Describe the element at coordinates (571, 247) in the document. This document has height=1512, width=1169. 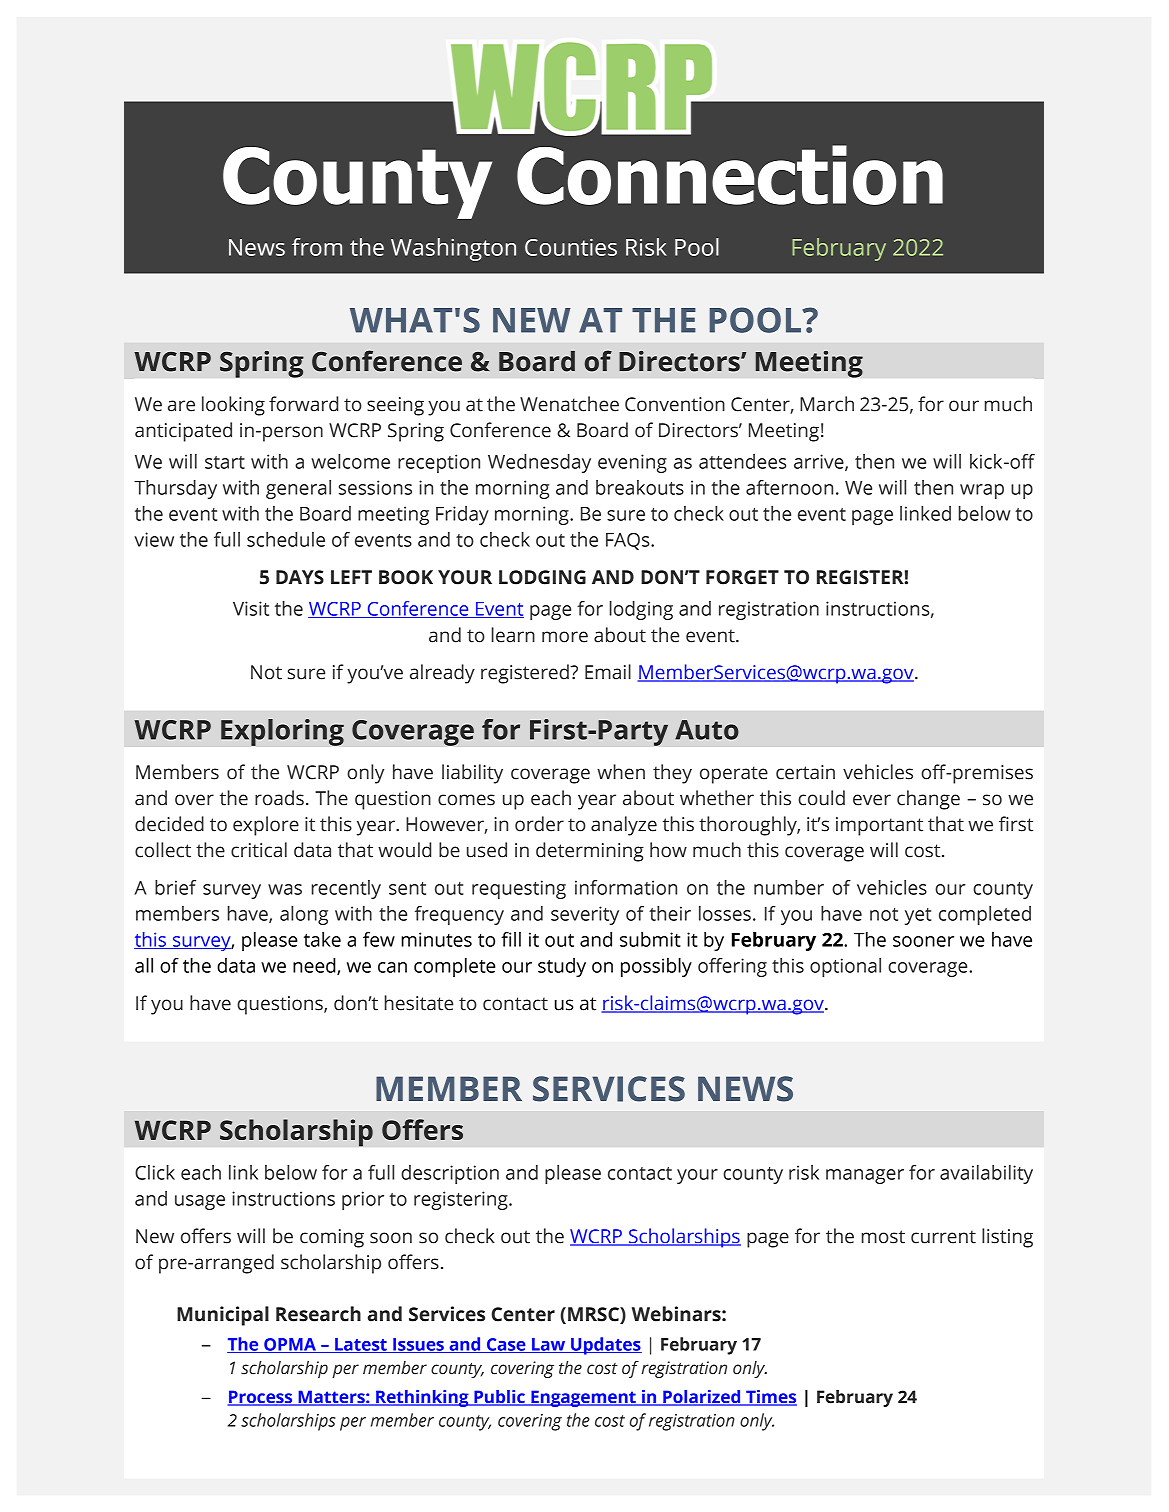
I see `Counties` at that location.
